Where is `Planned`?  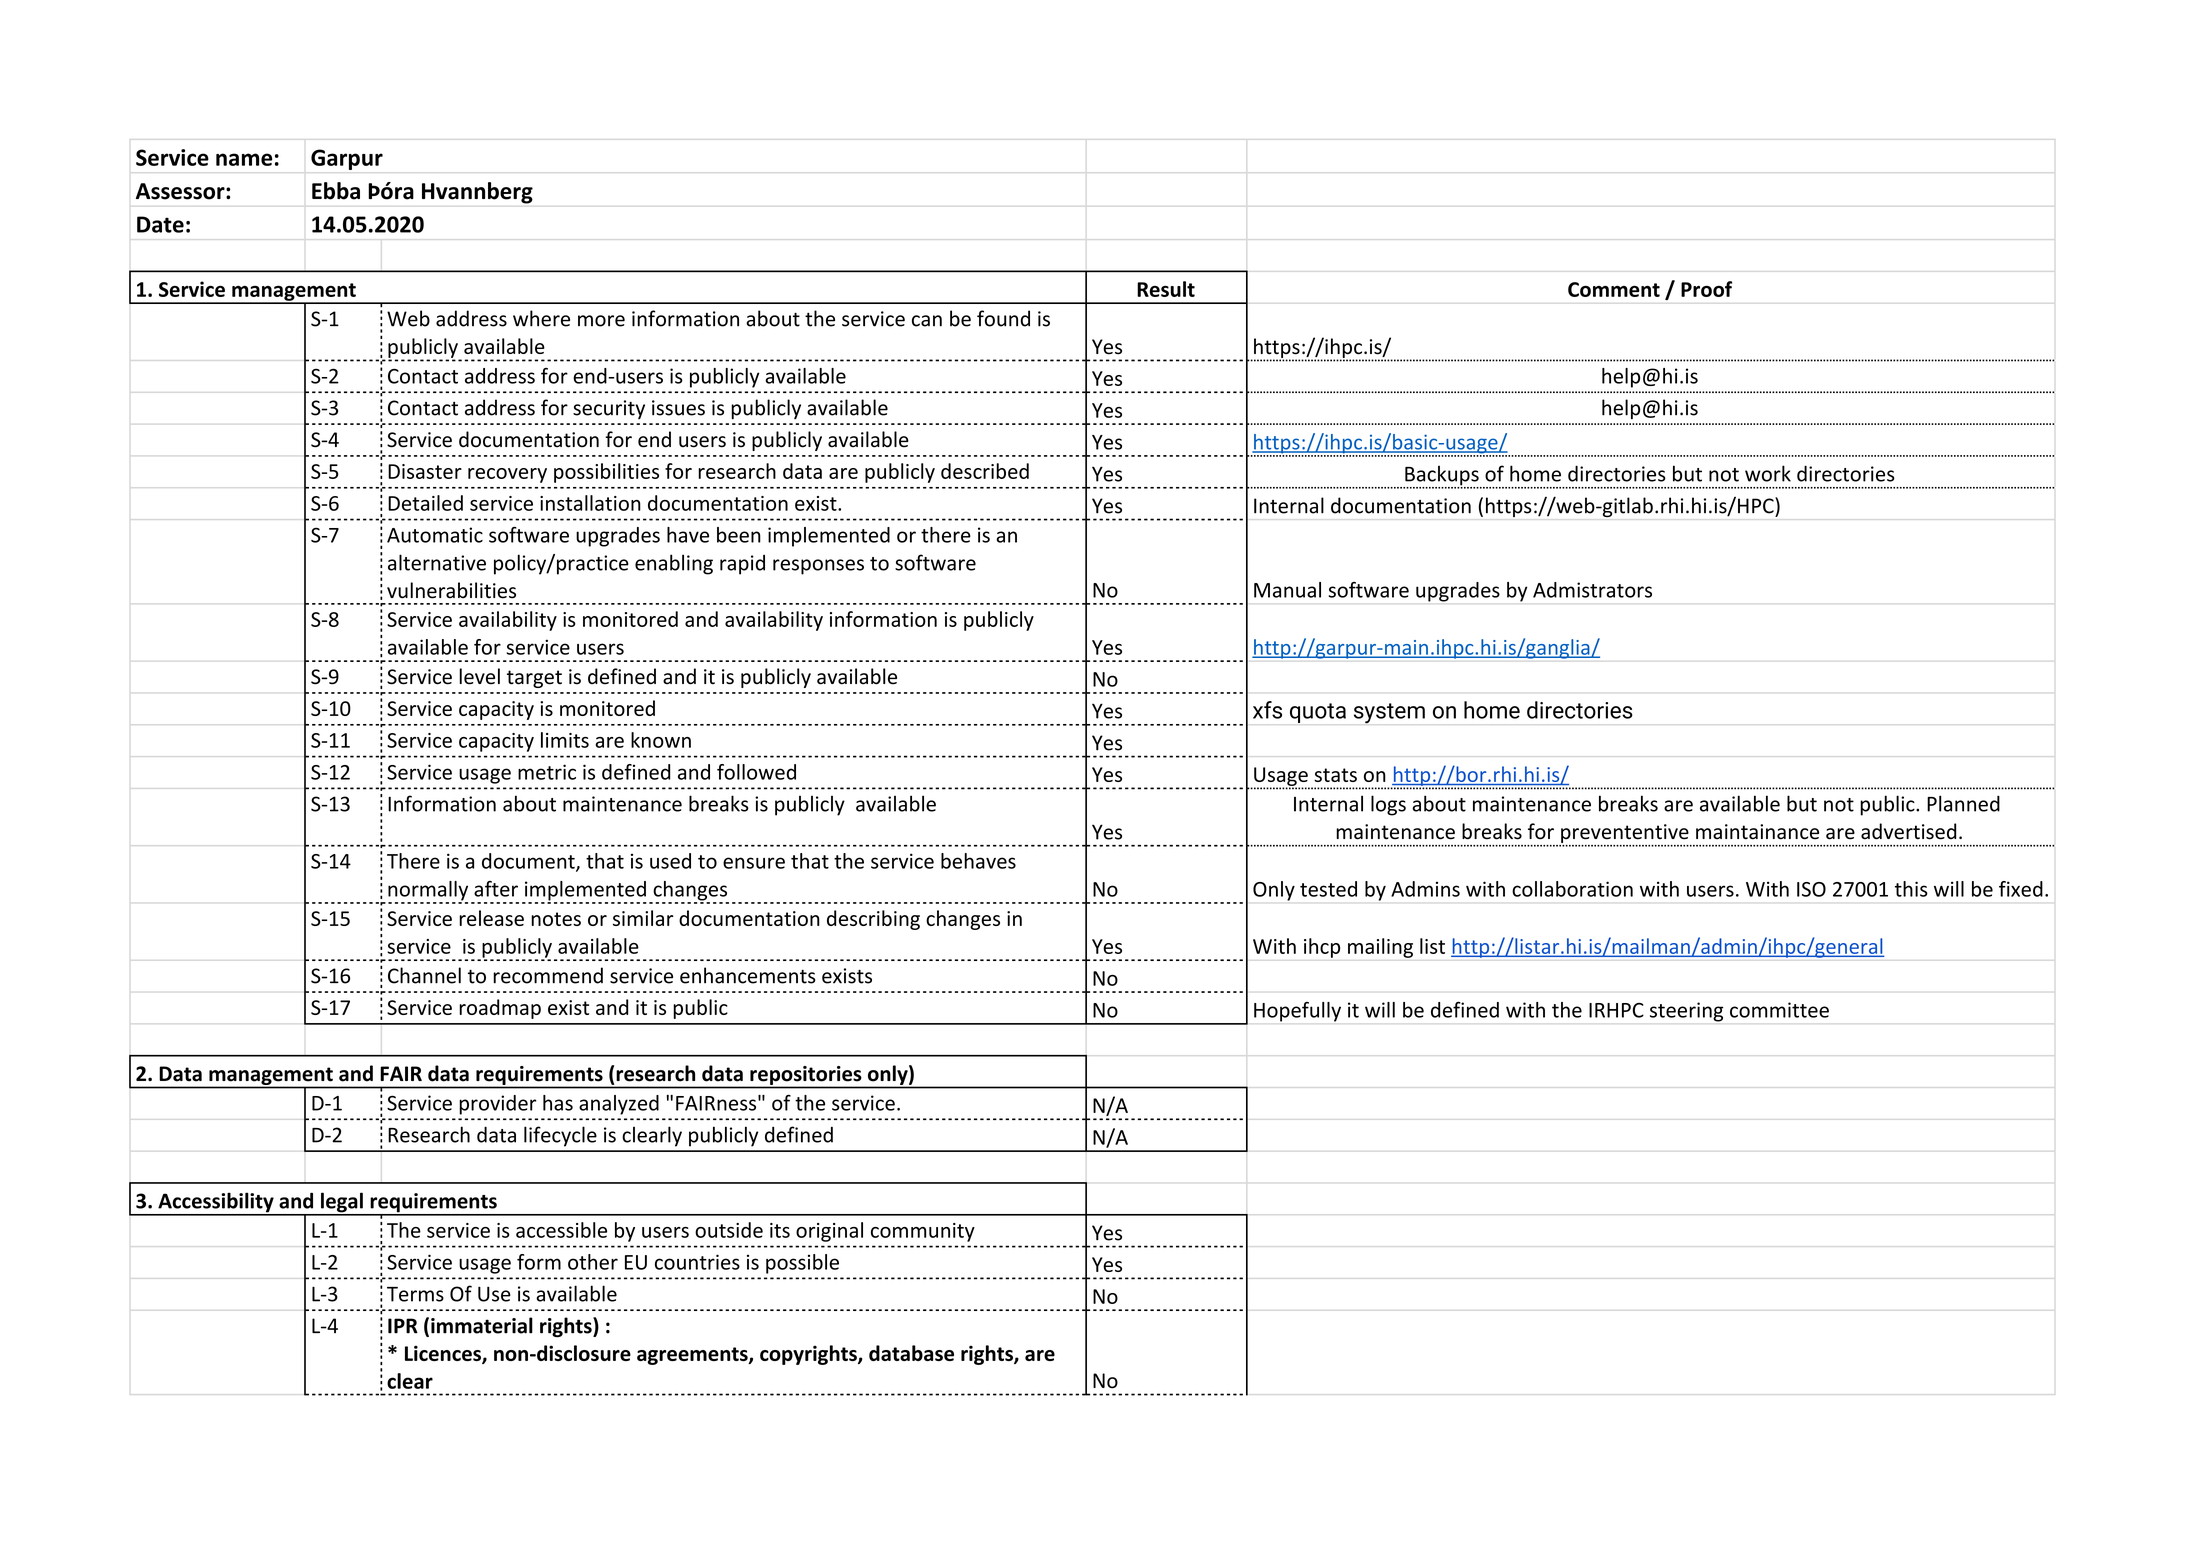 Planned is located at coordinates (1963, 803).
